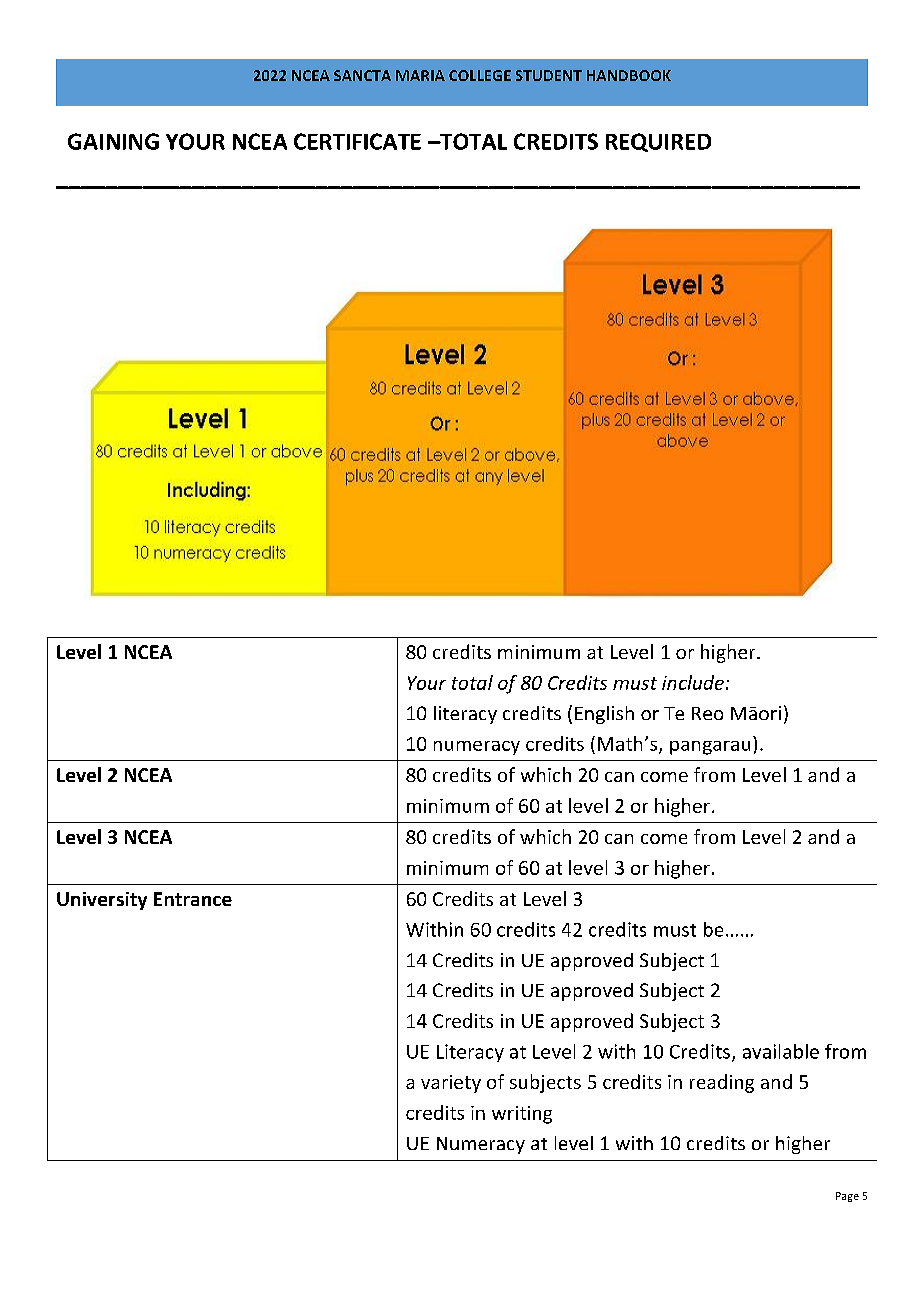 This screenshot has width=924, height=1308. What do you see at coordinates (847, 1197) in the screenshot?
I see `Page` at bounding box center [847, 1197].
